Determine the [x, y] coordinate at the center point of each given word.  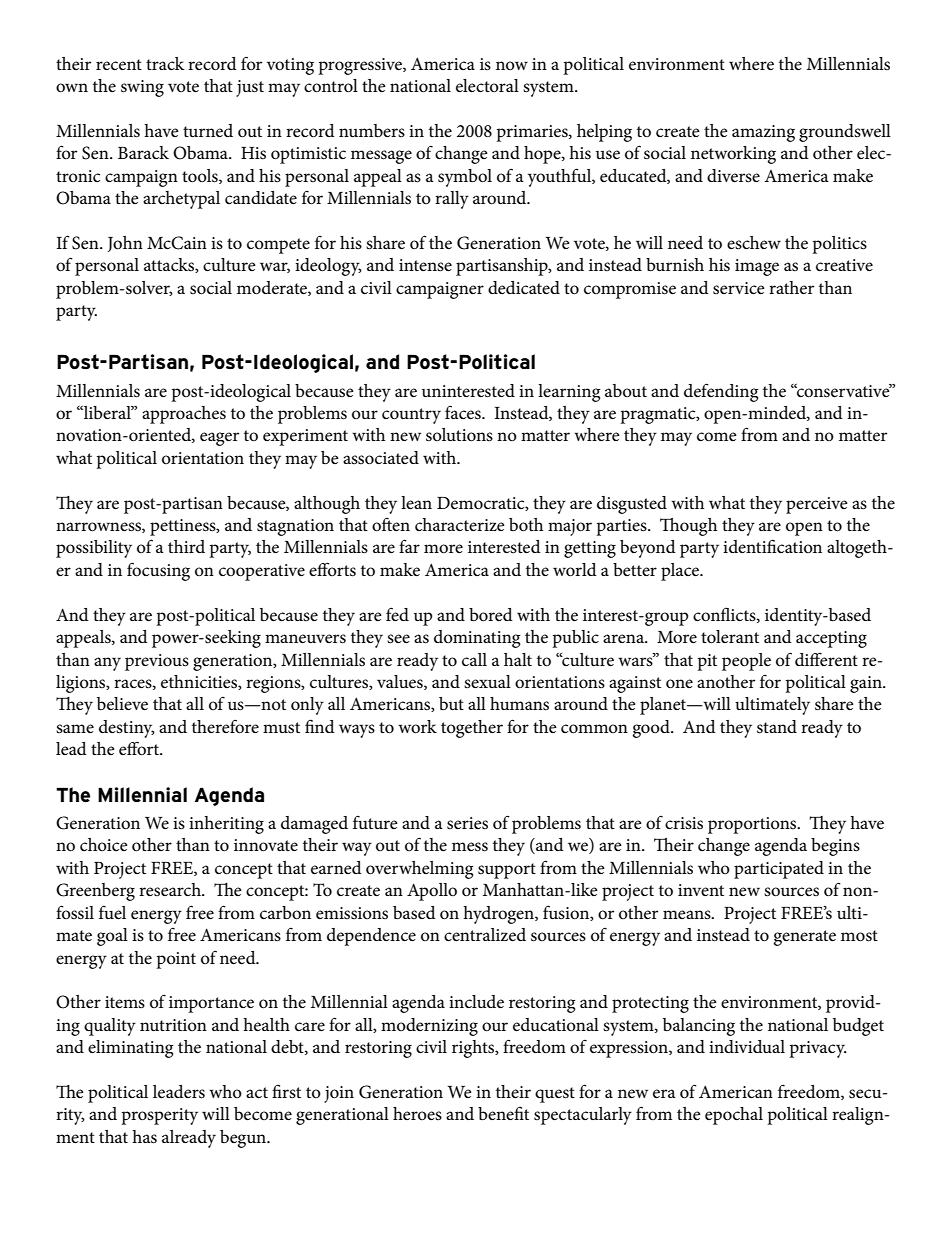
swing [142, 88]
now [512, 65]
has [144, 1137]
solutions [459, 435]
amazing [763, 133]
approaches [184, 415]
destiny [127, 729]
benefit [503, 1113]
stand [777, 727]
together [472, 729]
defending [721, 392]
